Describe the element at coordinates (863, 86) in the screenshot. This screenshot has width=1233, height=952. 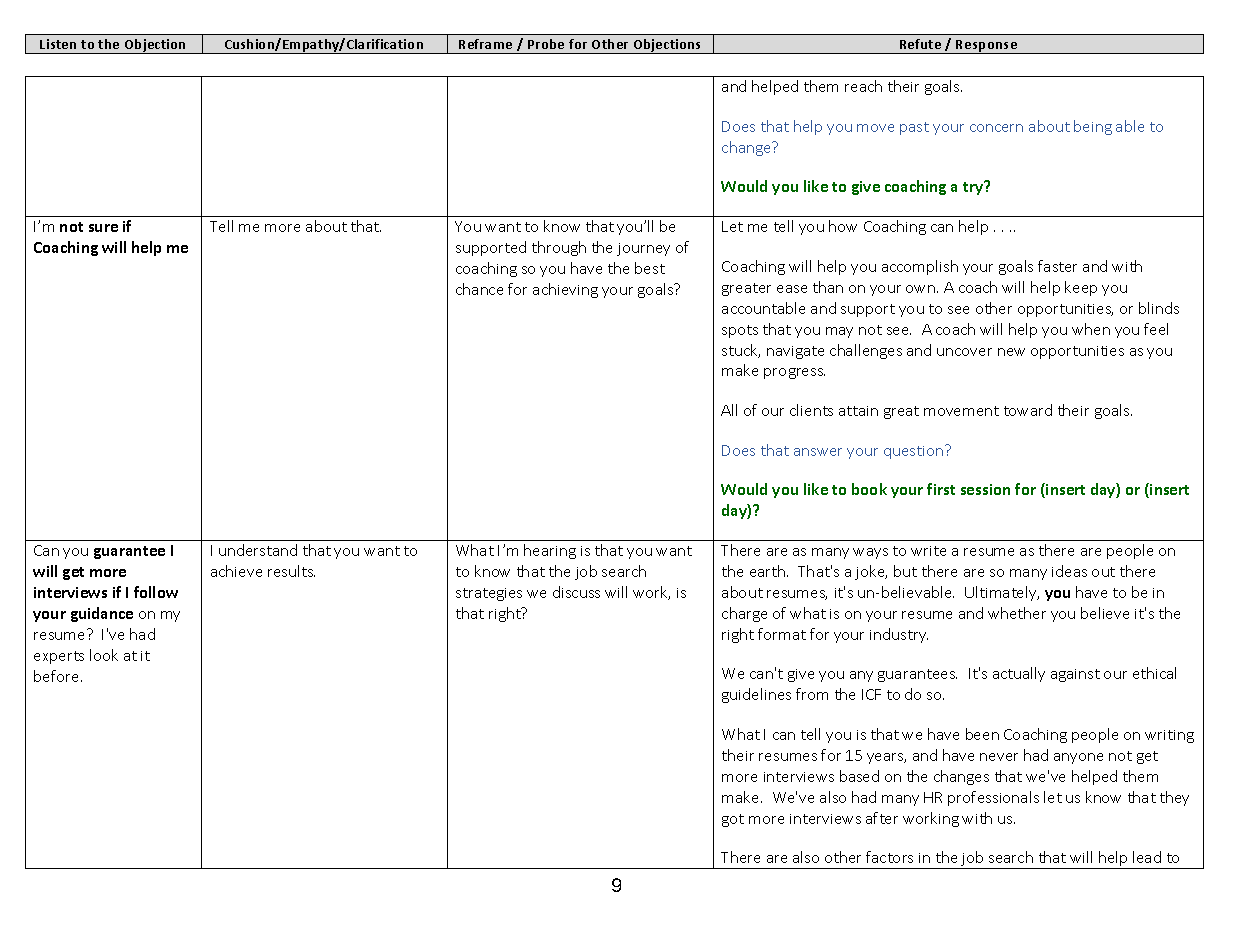
I see `reach` at that location.
